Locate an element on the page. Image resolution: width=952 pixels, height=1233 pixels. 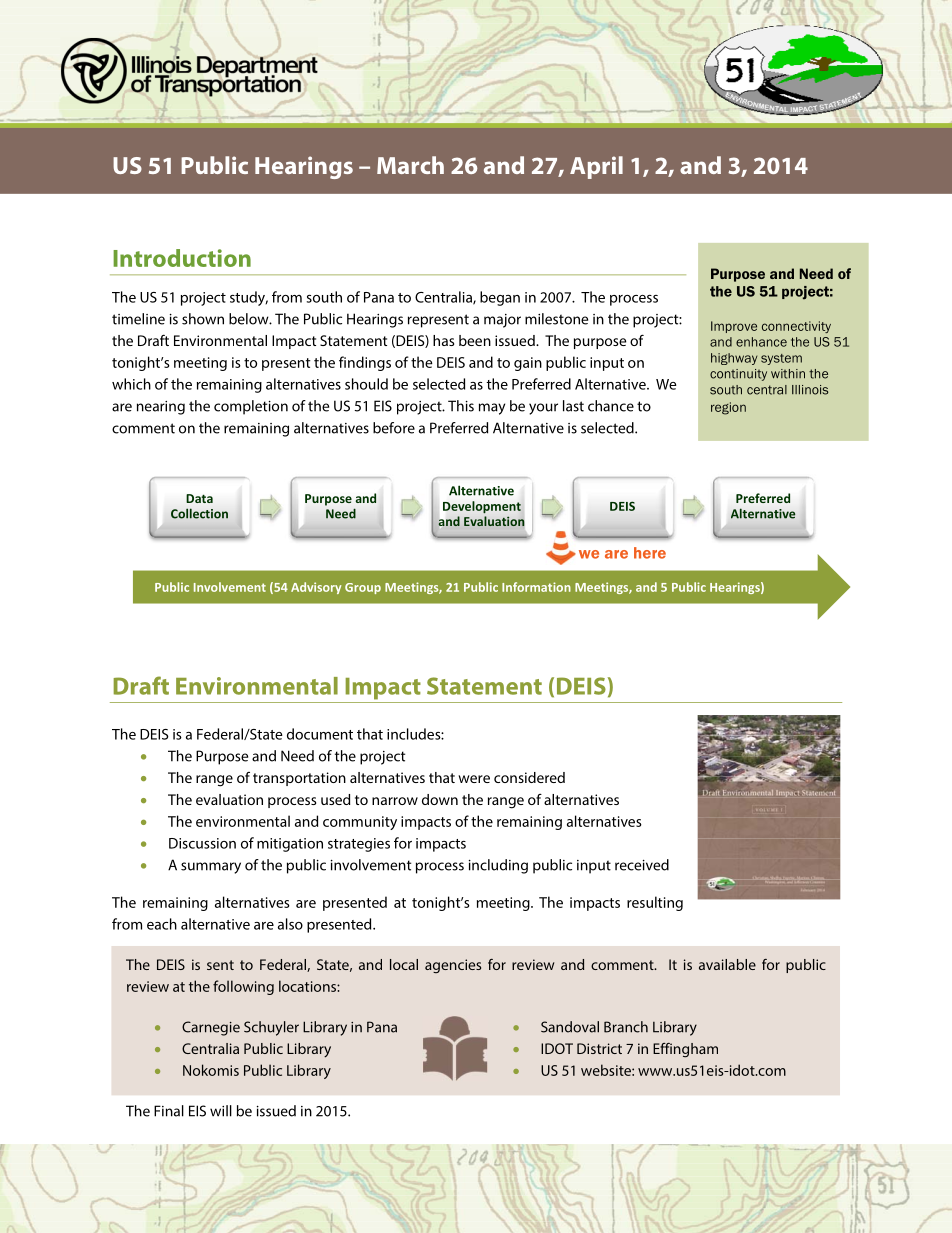
Discussion is located at coordinates (202, 843).
